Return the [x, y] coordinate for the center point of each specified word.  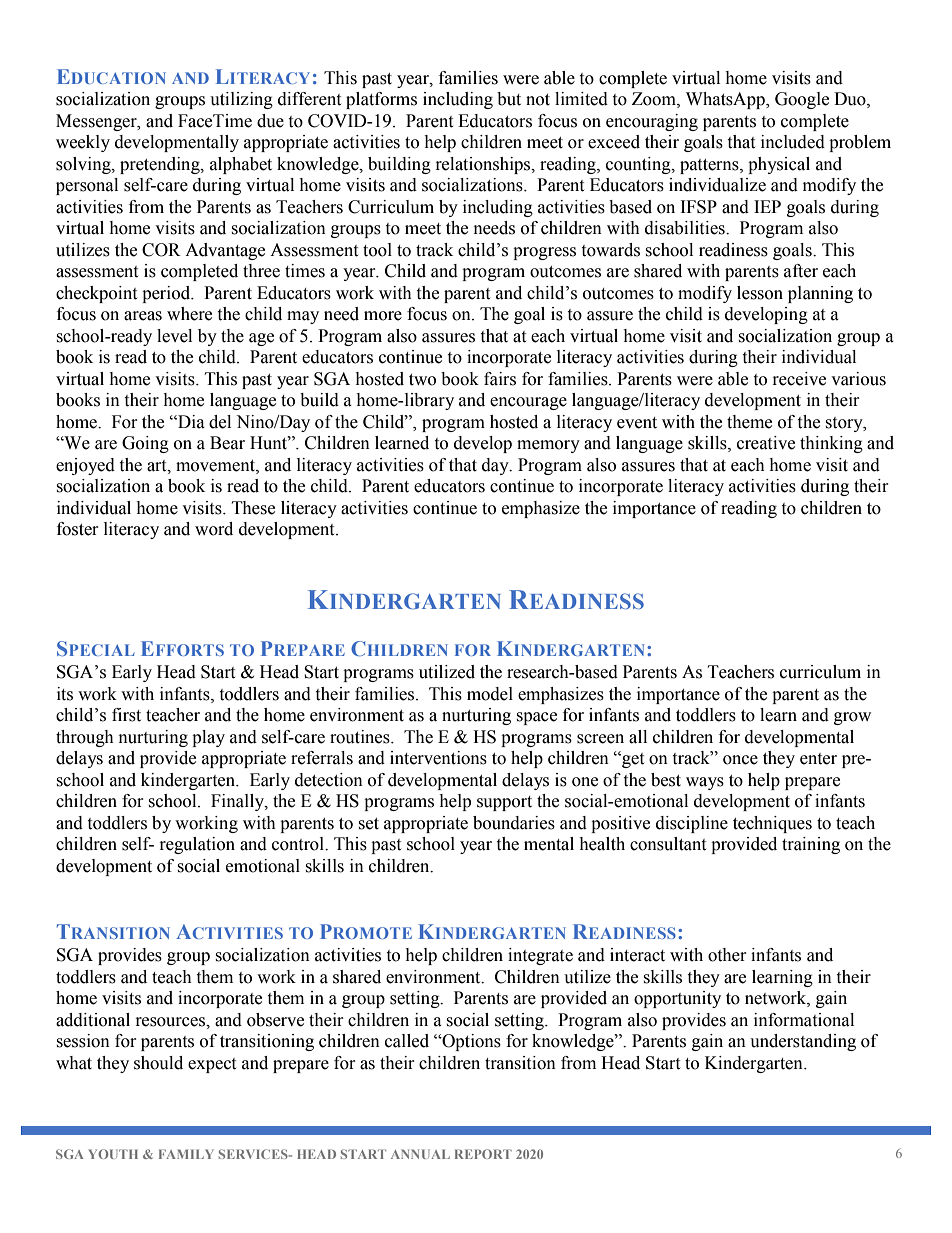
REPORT [483, 1154]
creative [766, 443]
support [504, 803]
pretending [161, 165]
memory [548, 446]
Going [145, 444]
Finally [238, 802]
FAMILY [186, 1154]
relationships [484, 165]
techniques [772, 824]
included [793, 142]
